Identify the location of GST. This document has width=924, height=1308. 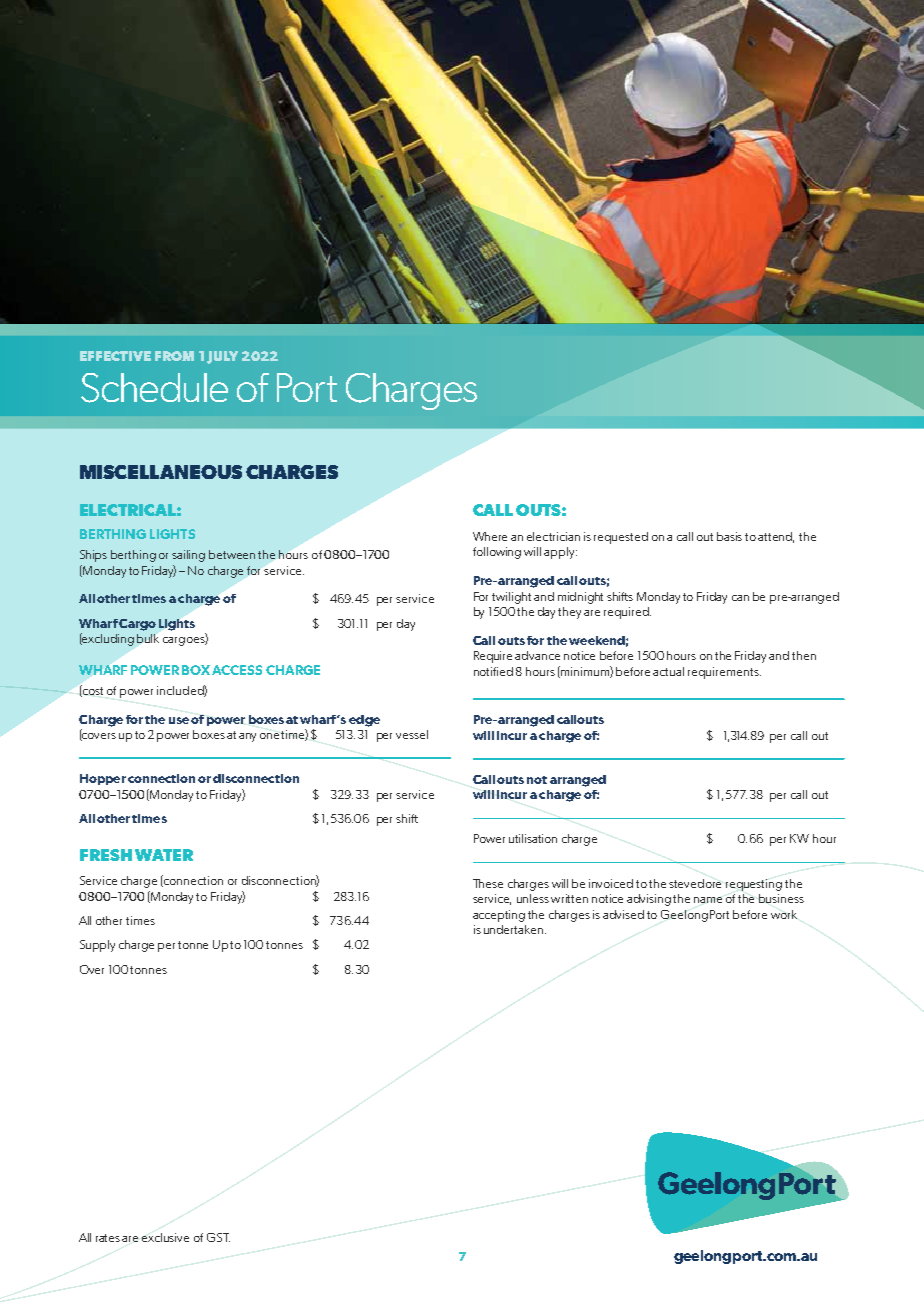
(218, 1237).
